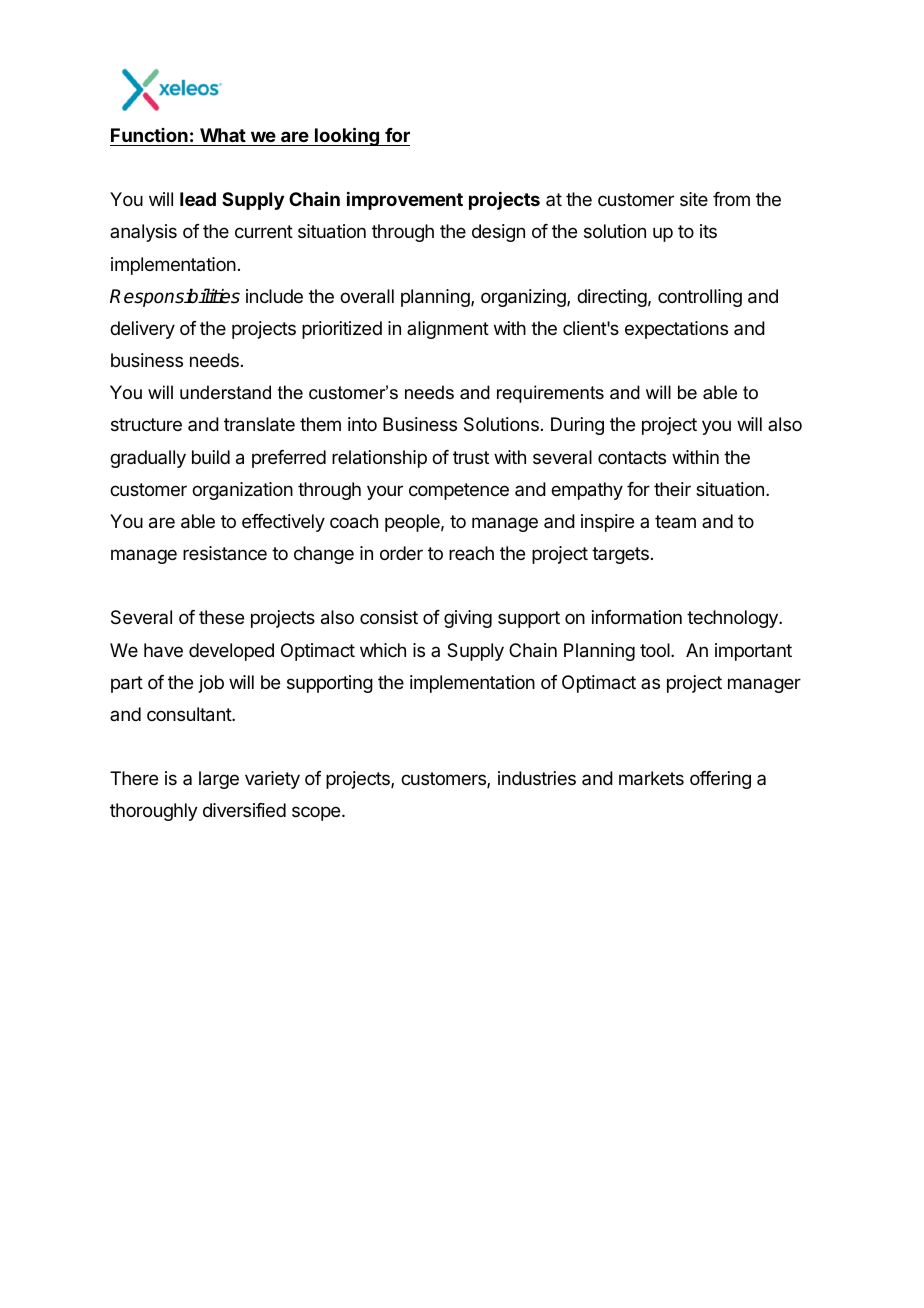  Describe the element at coordinates (694, 199) in the screenshot. I see `site` at that location.
